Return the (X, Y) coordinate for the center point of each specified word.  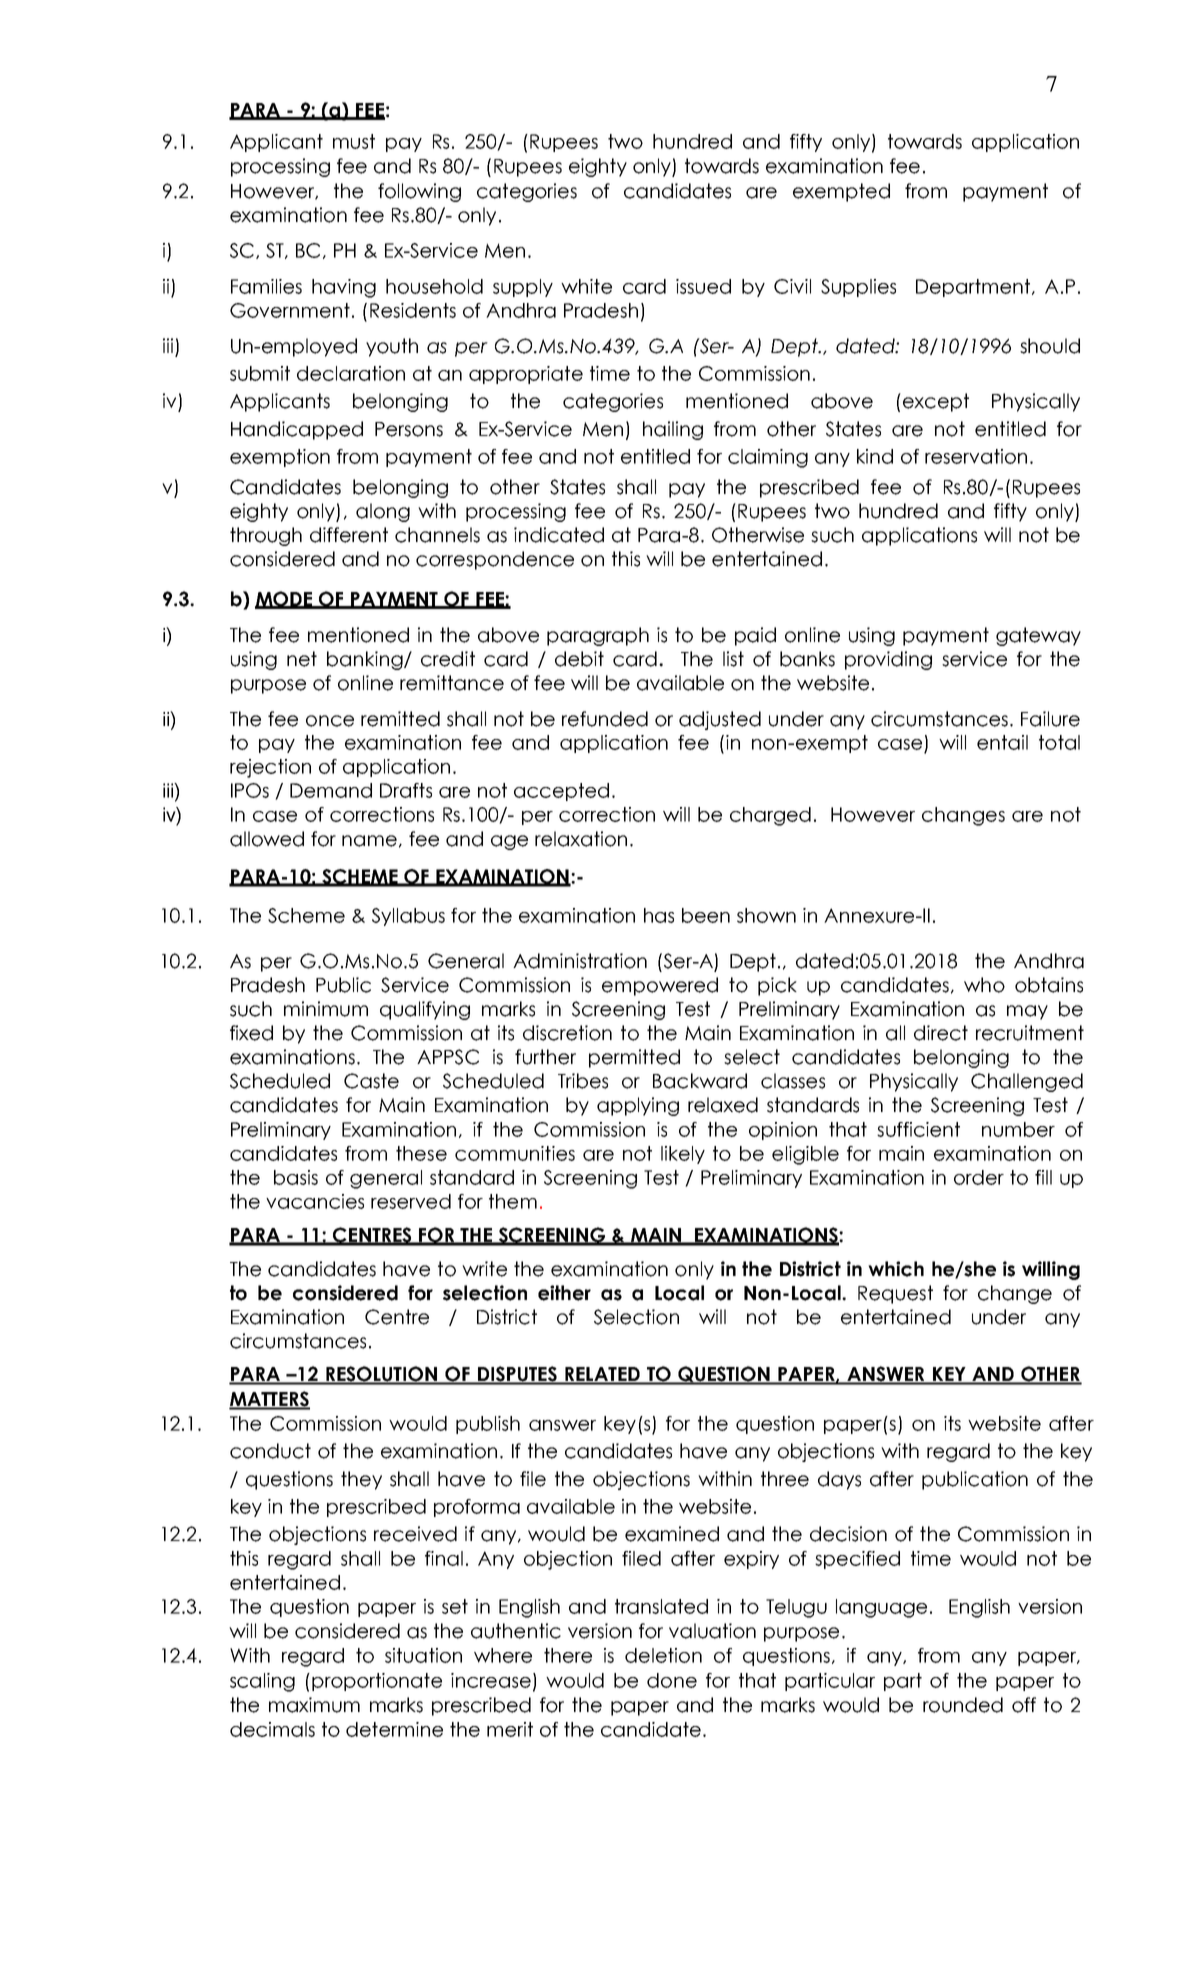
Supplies (858, 288)
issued (703, 286)
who (984, 985)
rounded (963, 1705)
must (354, 141)
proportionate (377, 1682)
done (672, 1680)
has (659, 915)
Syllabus (408, 917)
